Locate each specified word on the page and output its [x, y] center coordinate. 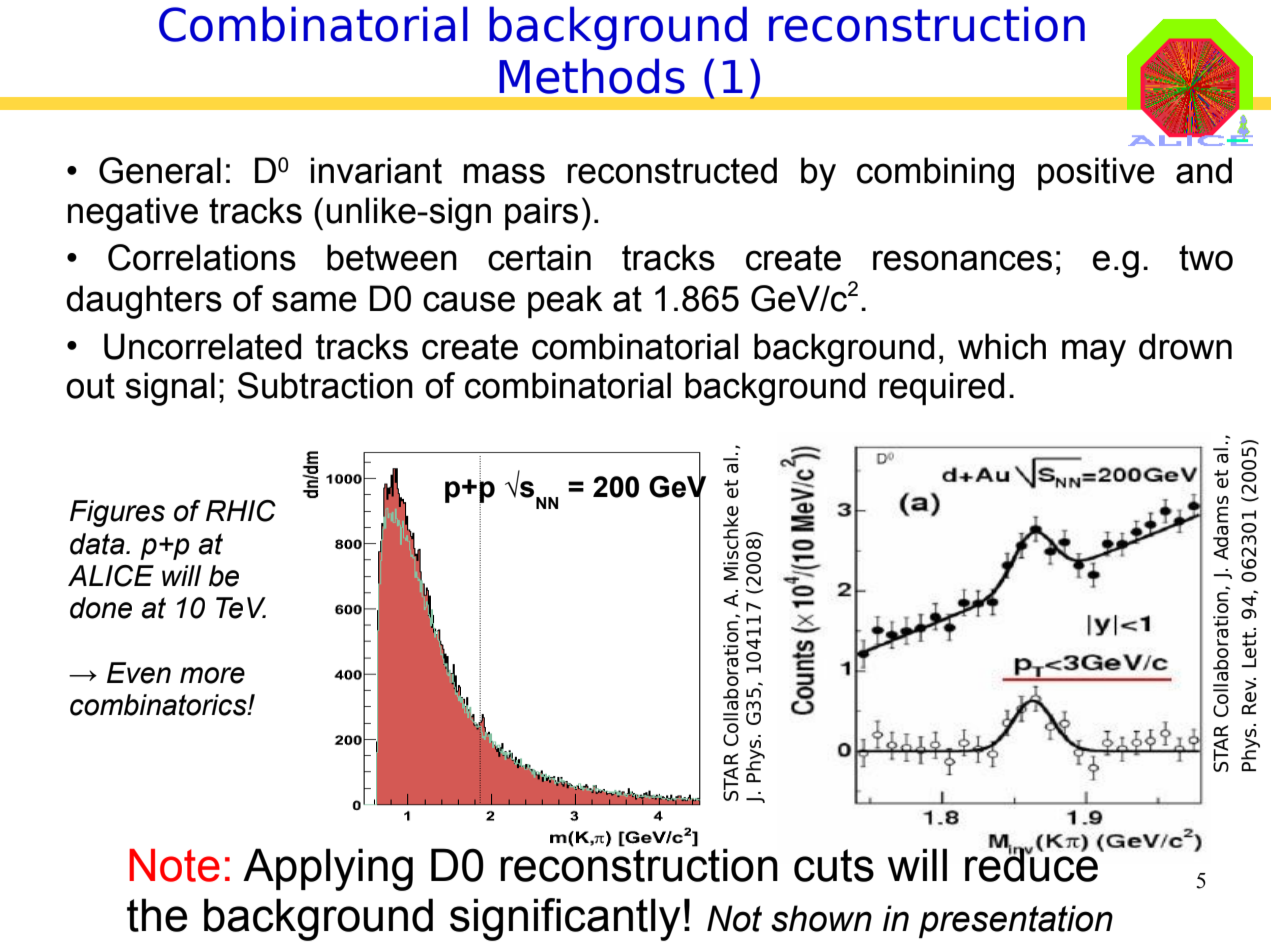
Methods [592, 76]
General [160, 170]
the [157, 915]
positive [1096, 173]
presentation [1016, 921]
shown [821, 918]
